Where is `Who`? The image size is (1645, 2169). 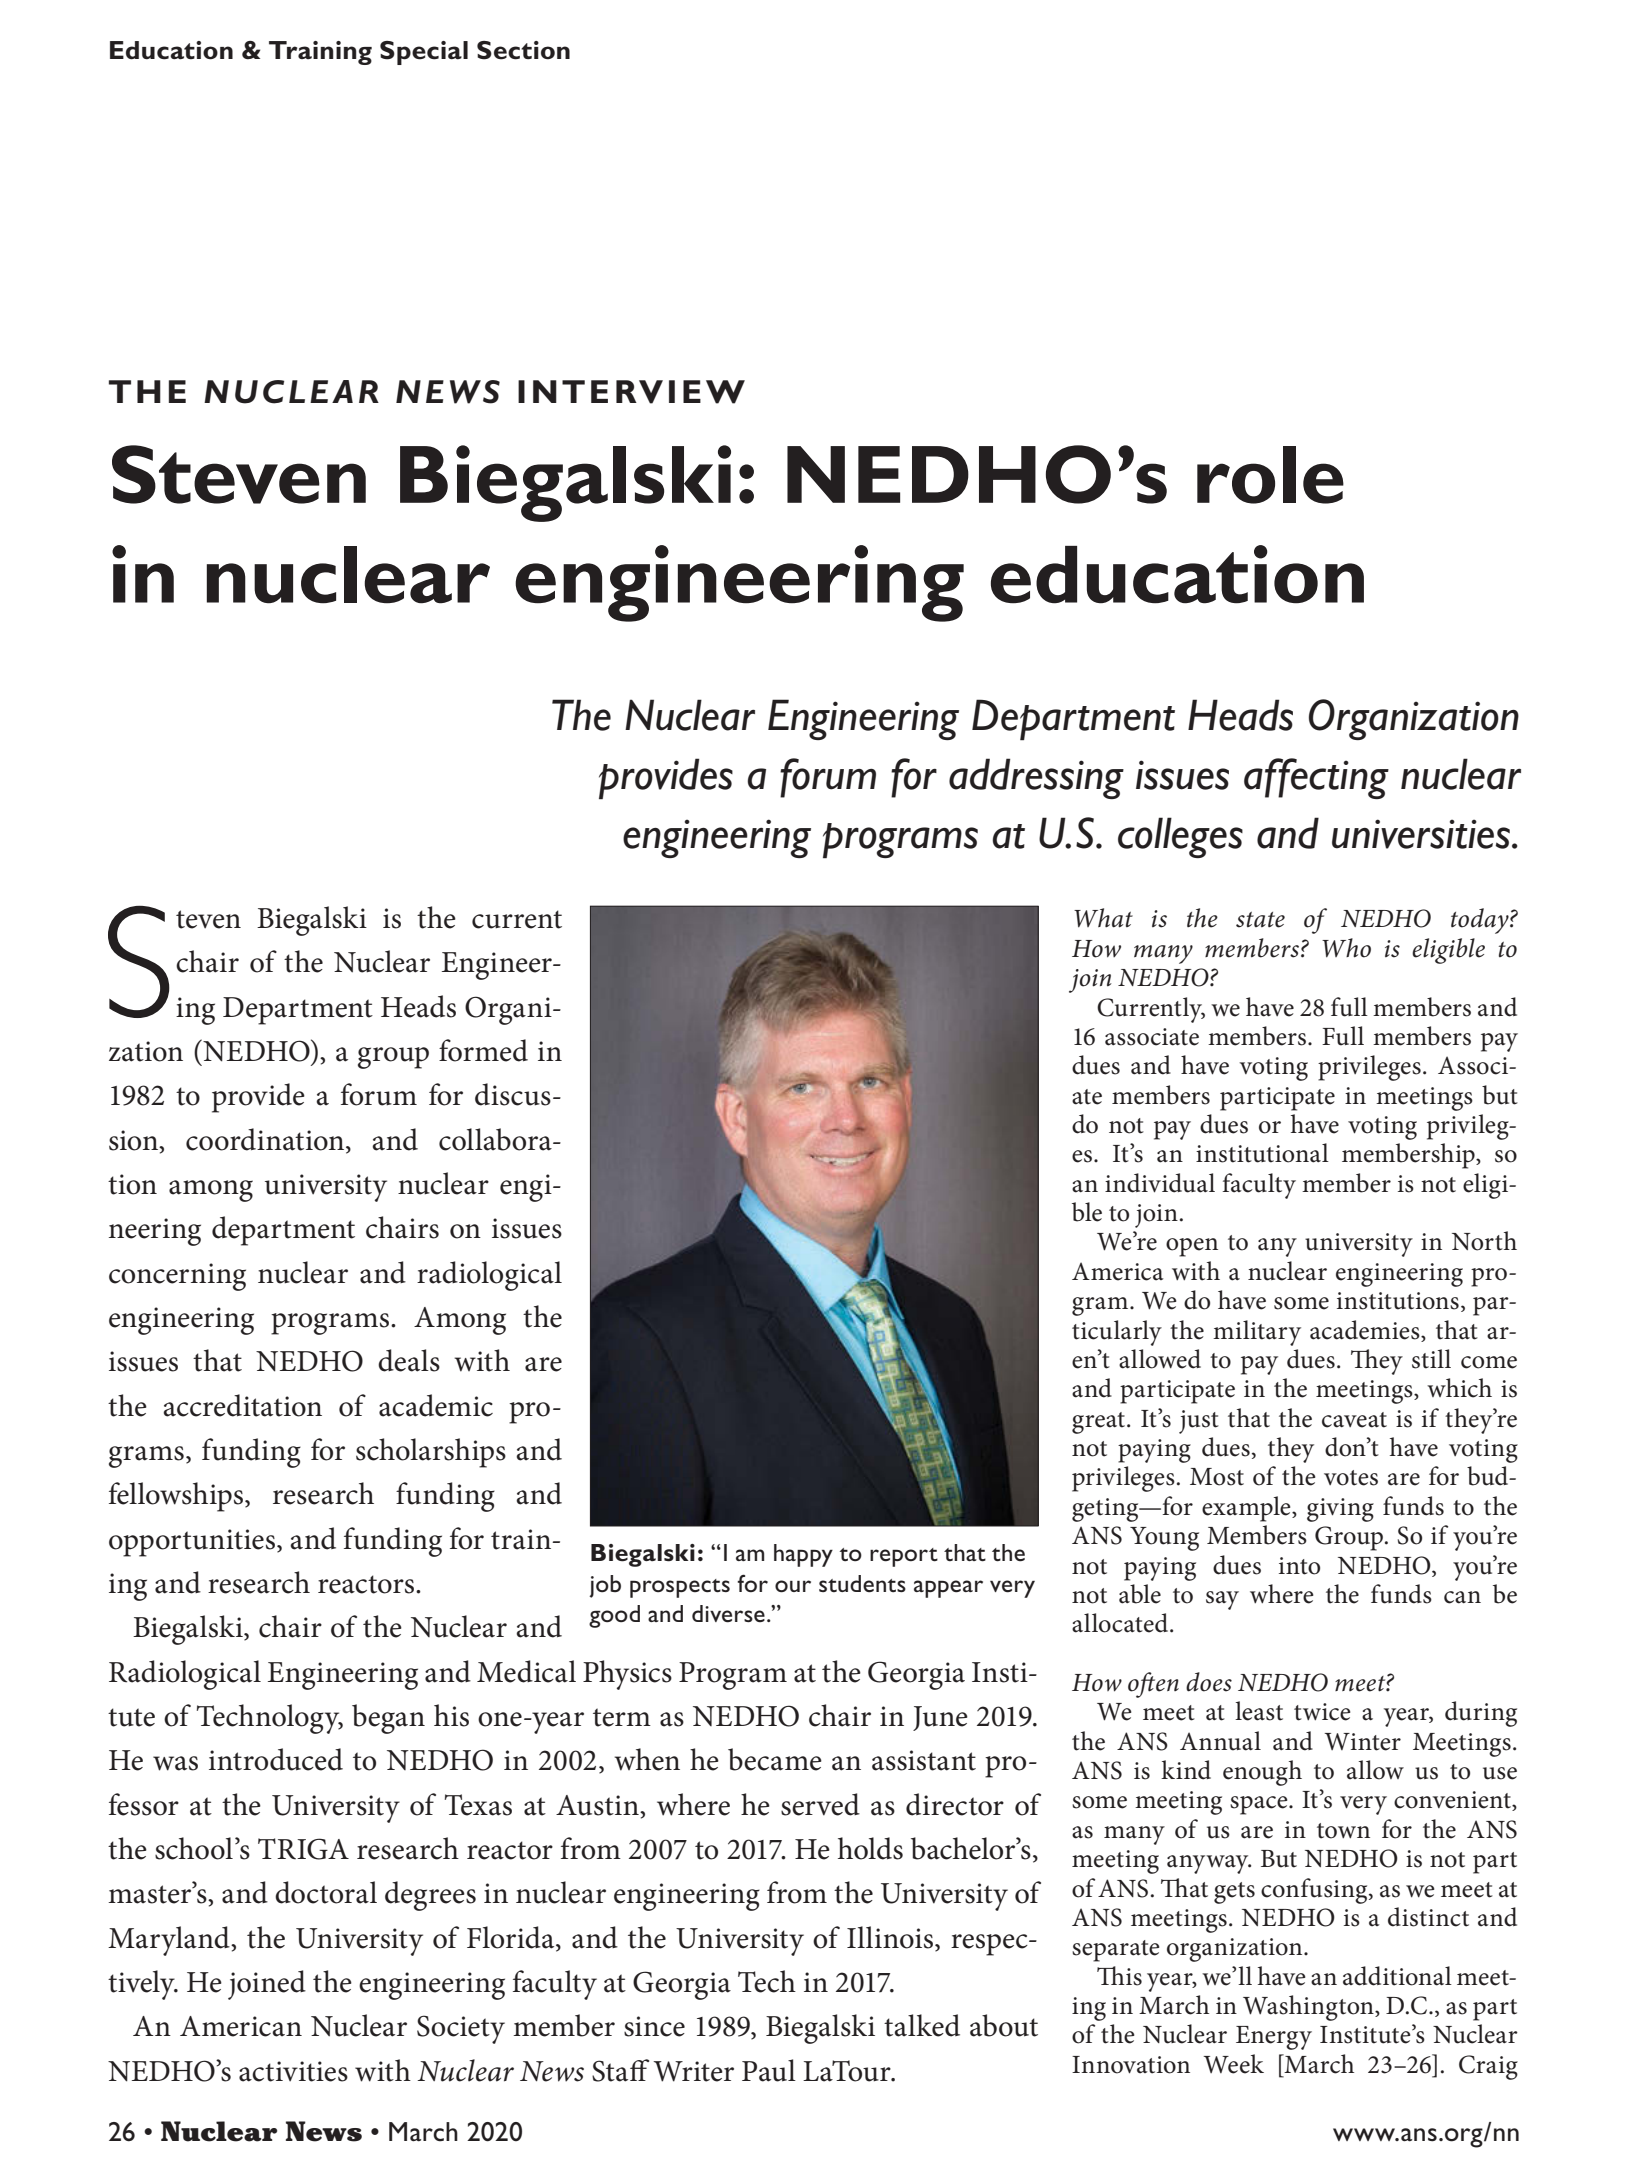 Who is located at coordinates (1346, 948).
